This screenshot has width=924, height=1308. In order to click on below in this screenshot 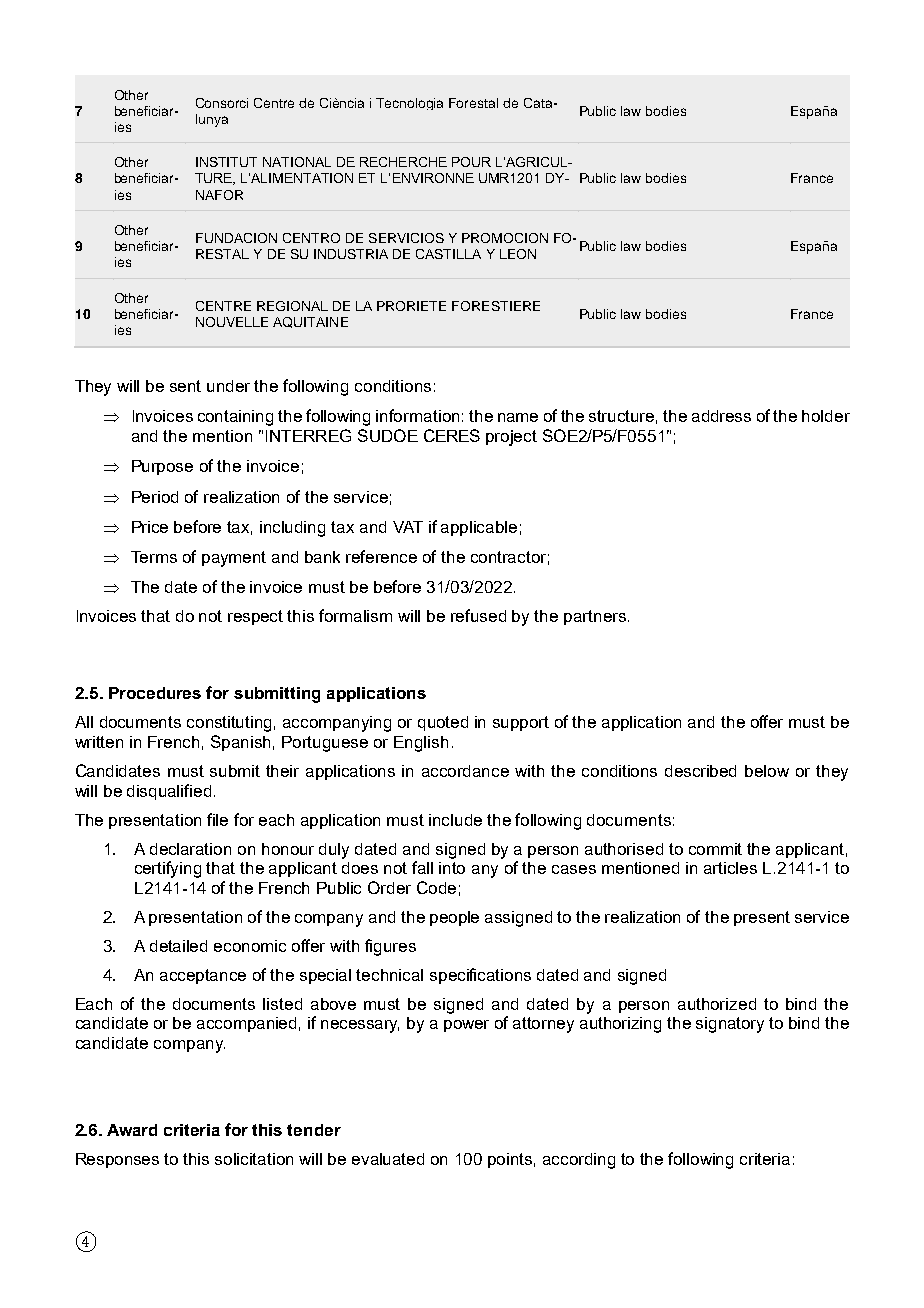, I will do `click(767, 771)`.
